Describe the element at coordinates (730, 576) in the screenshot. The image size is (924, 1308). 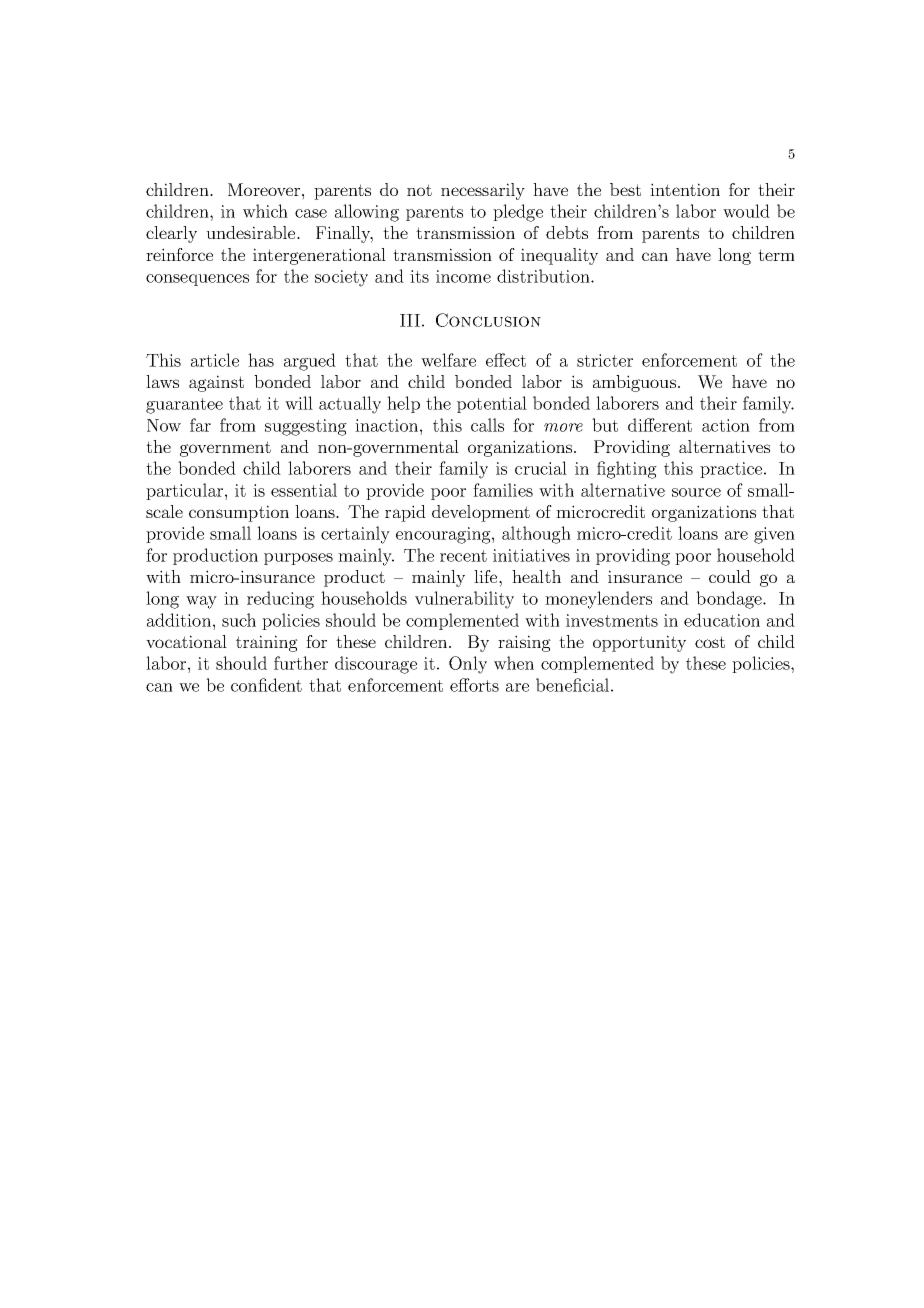
I see `could` at that location.
